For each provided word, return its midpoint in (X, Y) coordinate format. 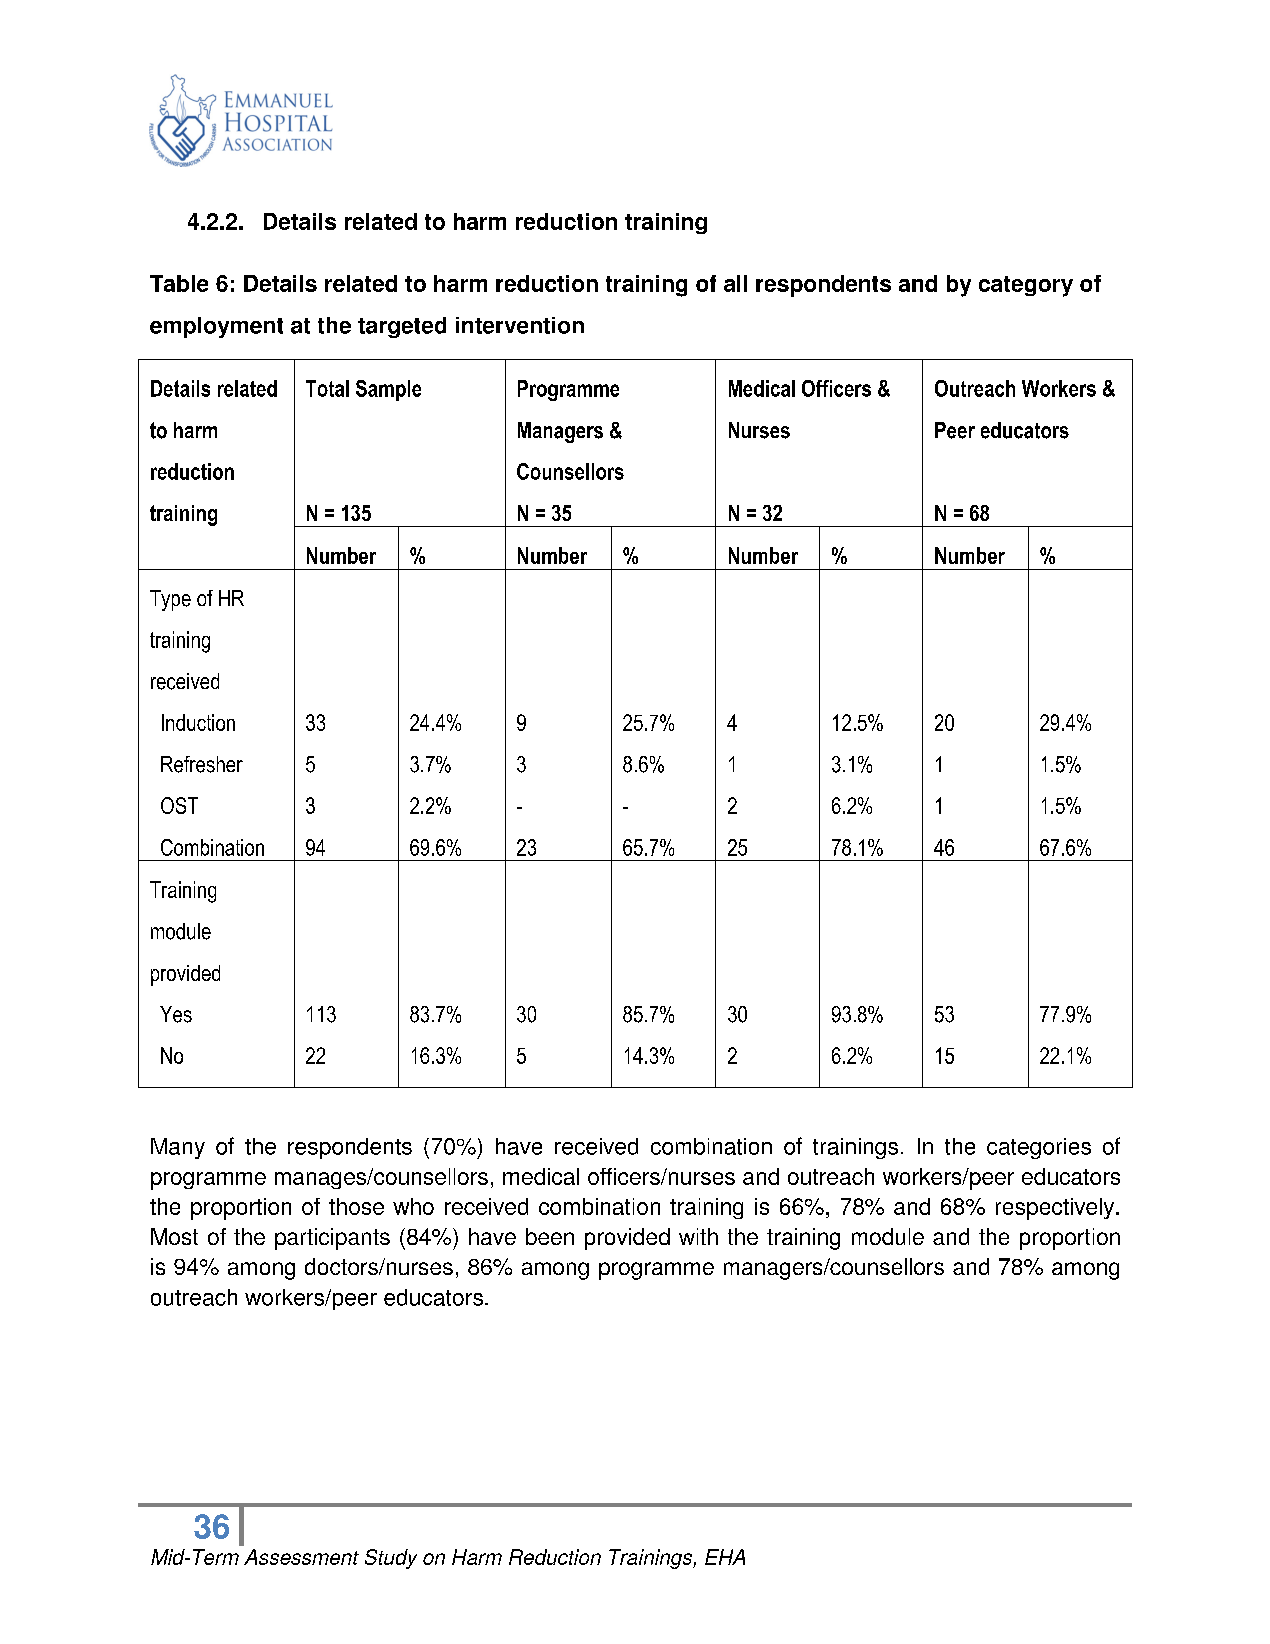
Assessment (301, 1557)
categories (1039, 1148)
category (1026, 286)
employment (216, 327)
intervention (520, 325)
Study (391, 1559)
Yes (176, 1014)
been (550, 1236)
